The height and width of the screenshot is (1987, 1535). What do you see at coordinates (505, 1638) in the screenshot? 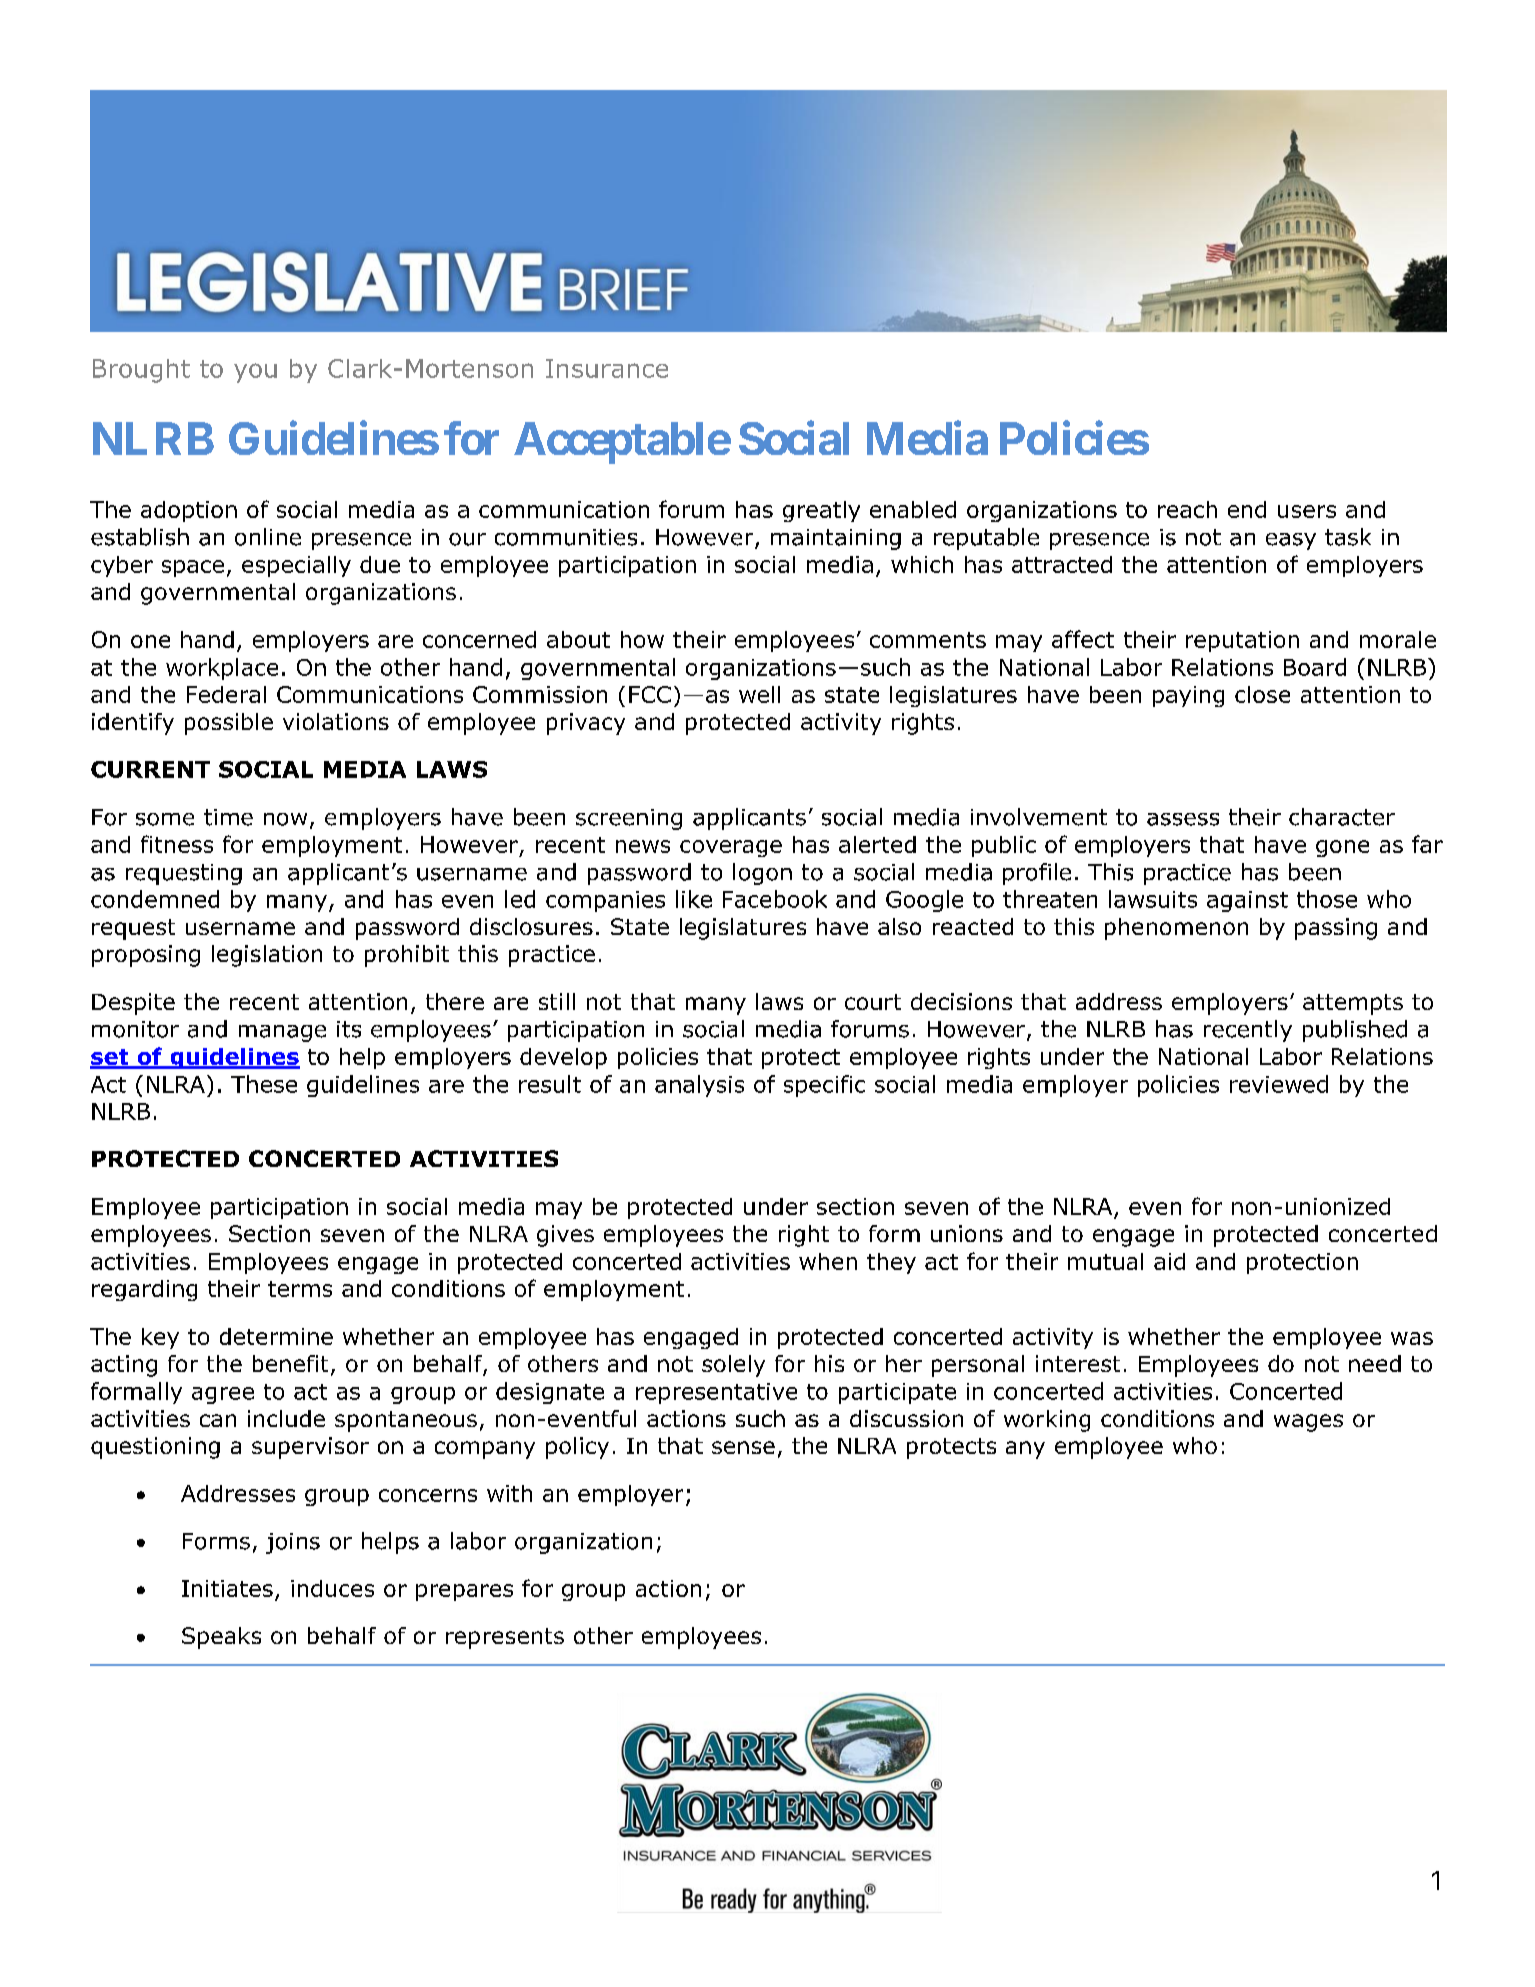
I see `represents` at bounding box center [505, 1638].
